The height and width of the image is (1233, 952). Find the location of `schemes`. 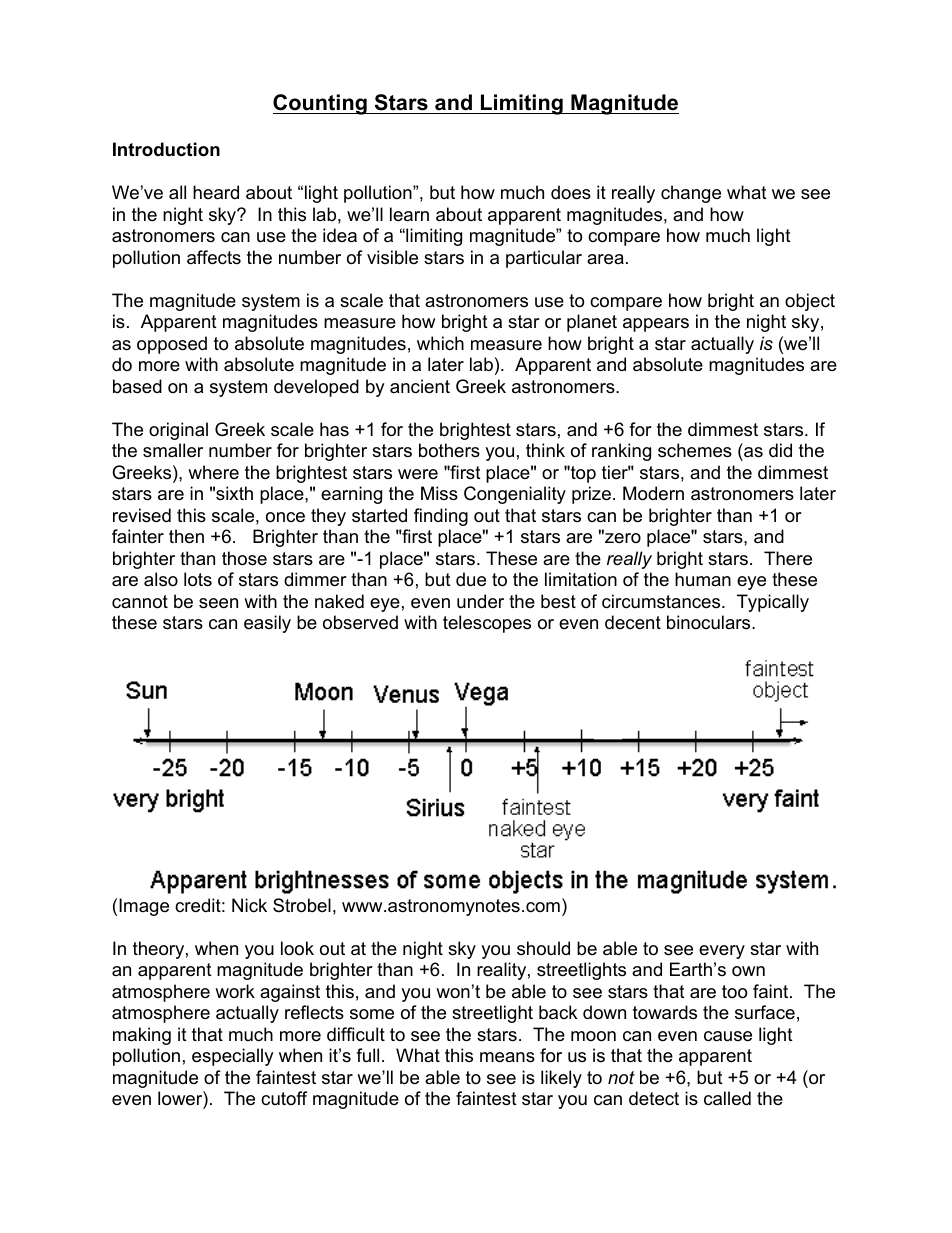

schemes is located at coordinates (695, 450).
